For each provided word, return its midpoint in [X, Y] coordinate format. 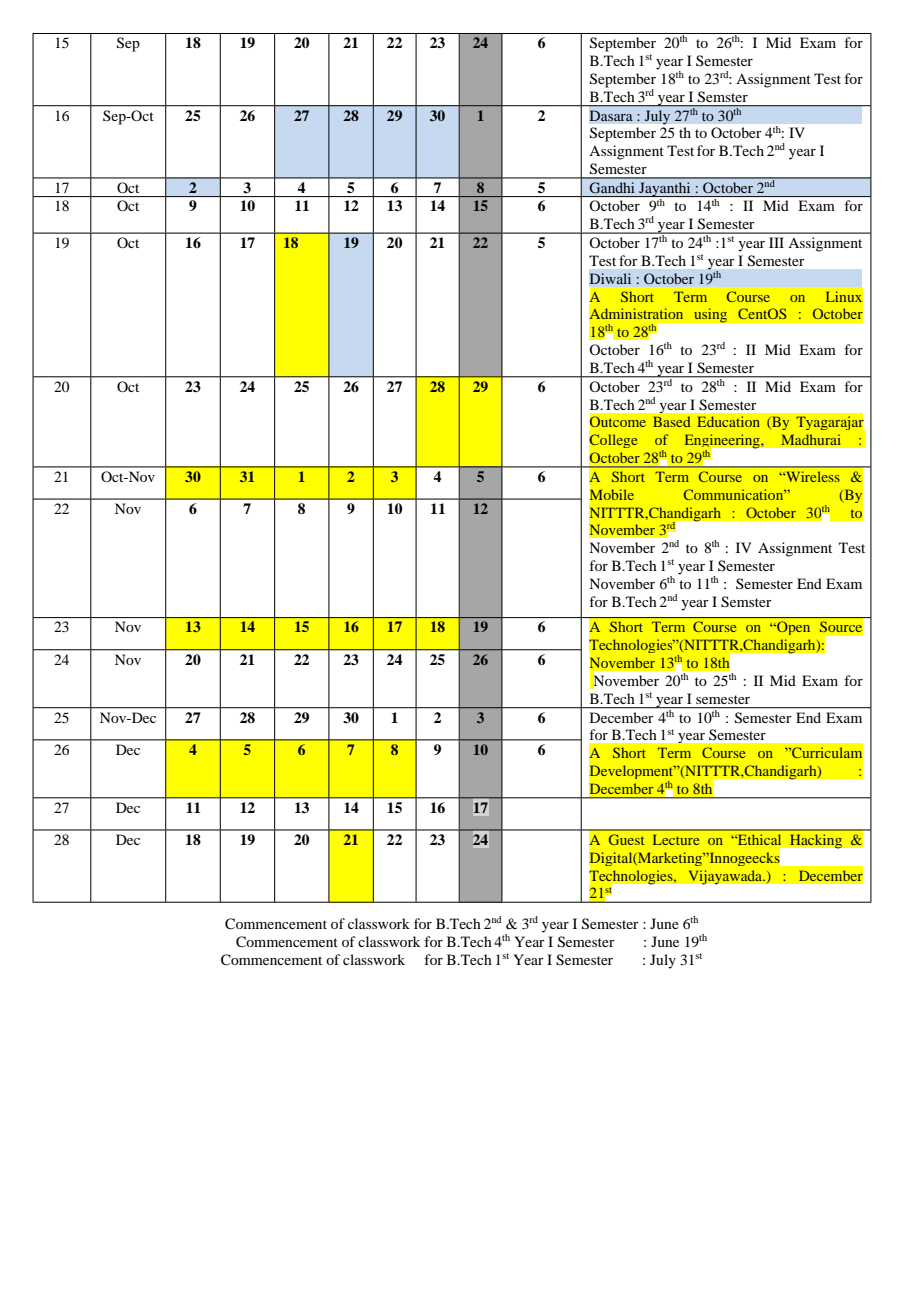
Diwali [610, 278]
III [776, 242]
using [710, 315]
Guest [626, 839]
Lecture [676, 839]
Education [728, 421]
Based [672, 421]
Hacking [815, 841]
